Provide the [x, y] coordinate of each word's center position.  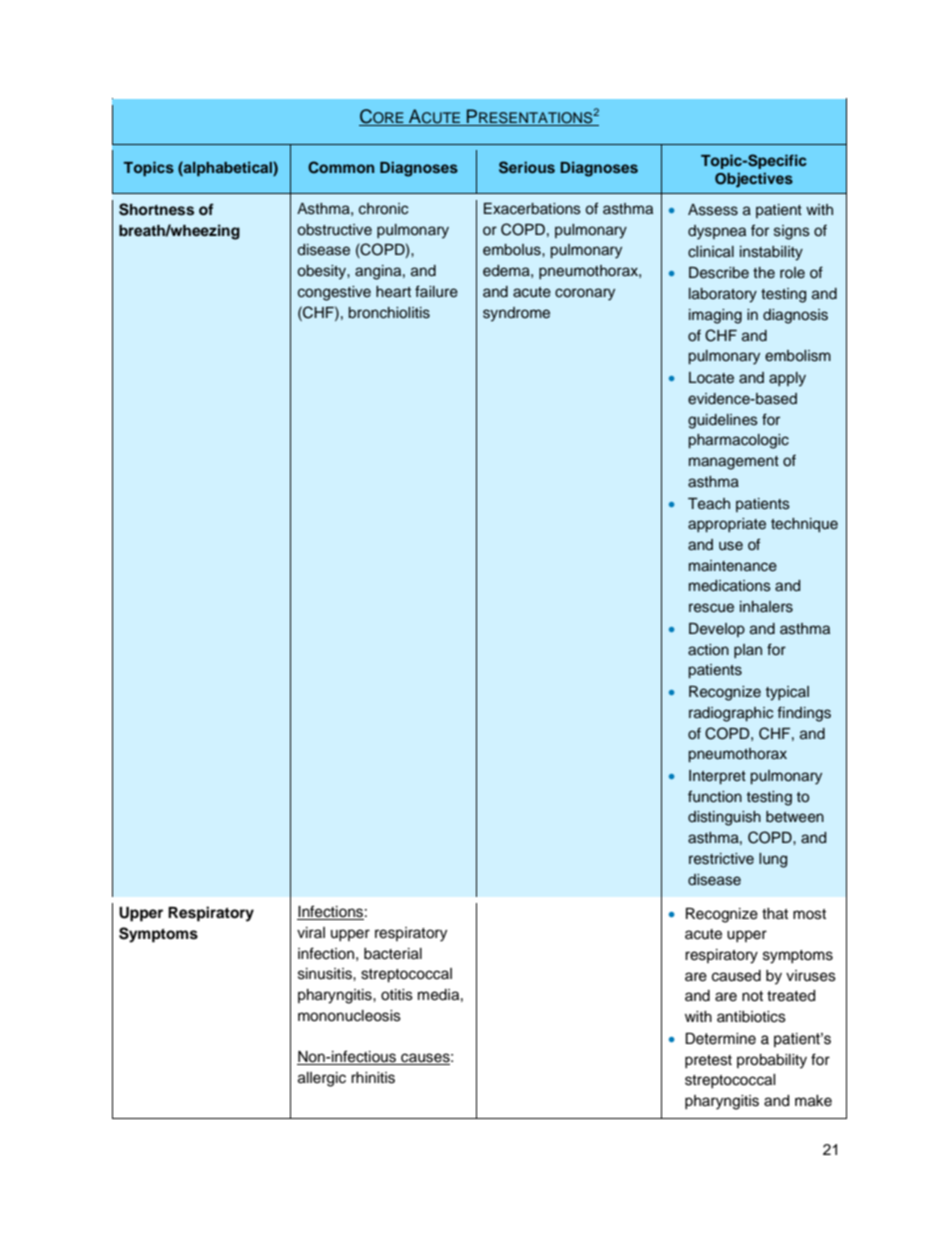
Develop [717, 630]
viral [311, 932]
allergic [322, 1079]
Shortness [156, 209]
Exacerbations [532, 209]
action [708, 650]
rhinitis [373, 1078]
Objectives [754, 180]
